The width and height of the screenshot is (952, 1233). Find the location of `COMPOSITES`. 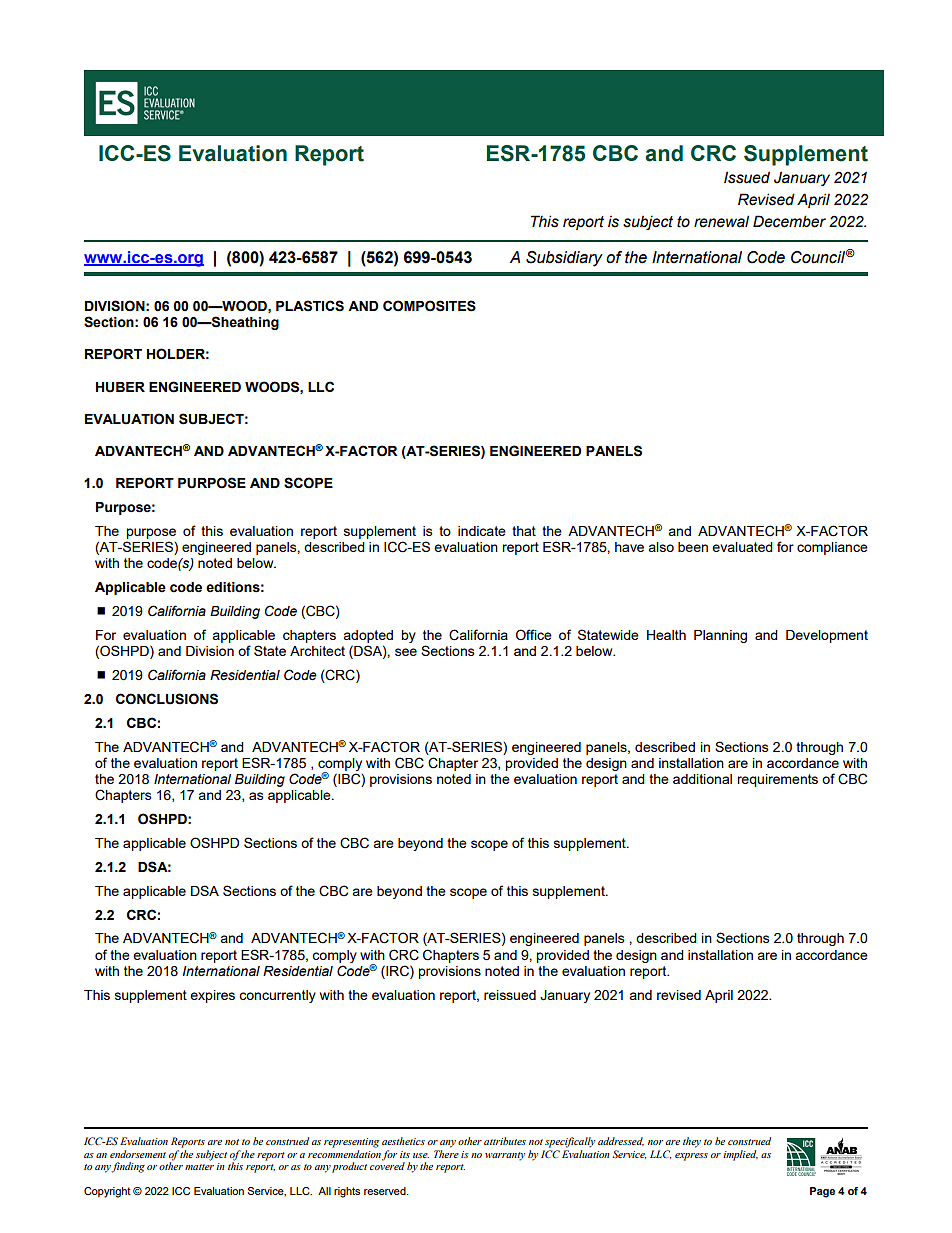

COMPOSITES is located at coordinates (429, 306).
